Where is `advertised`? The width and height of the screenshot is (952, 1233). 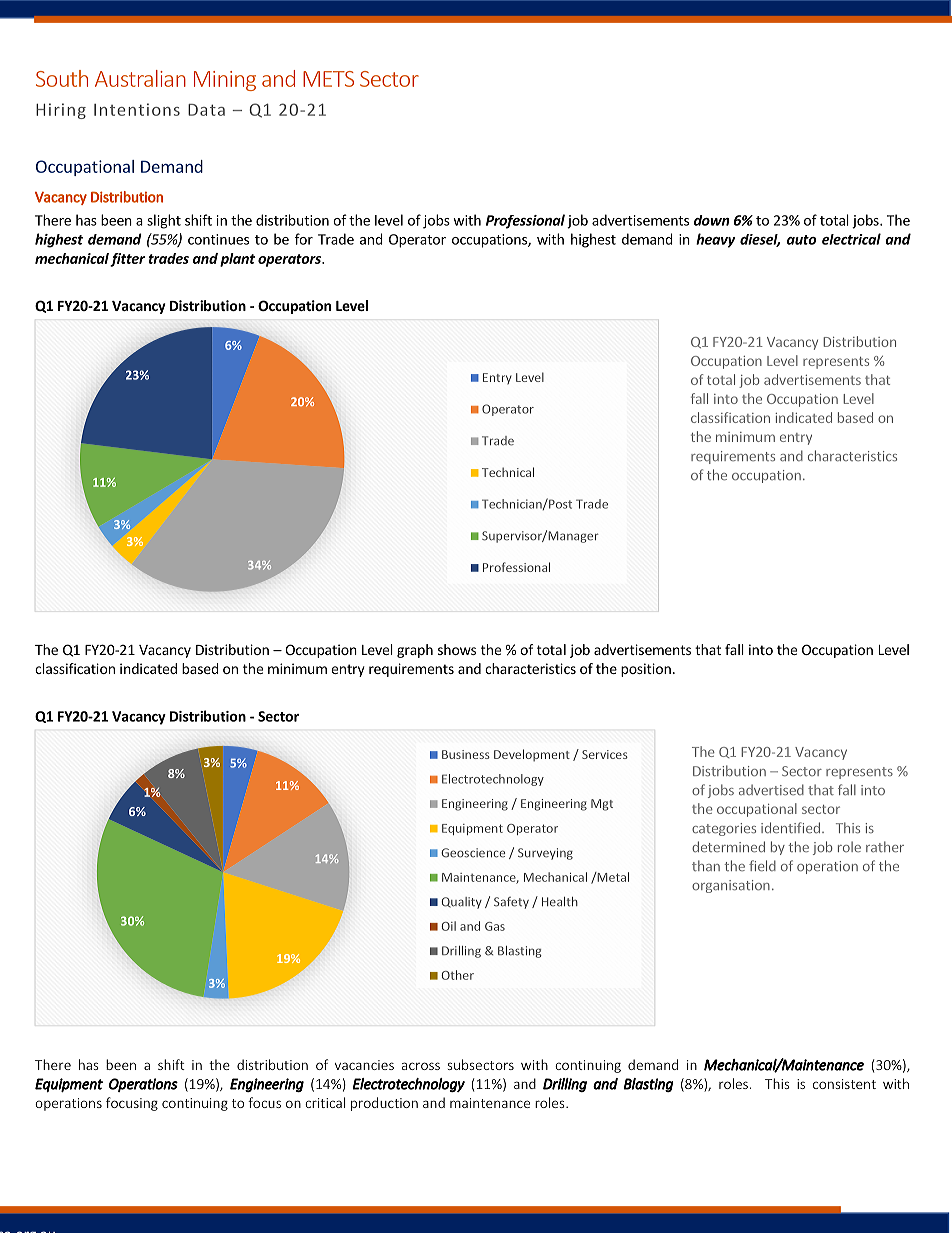
advertised is located at coordinates (771, 789).
